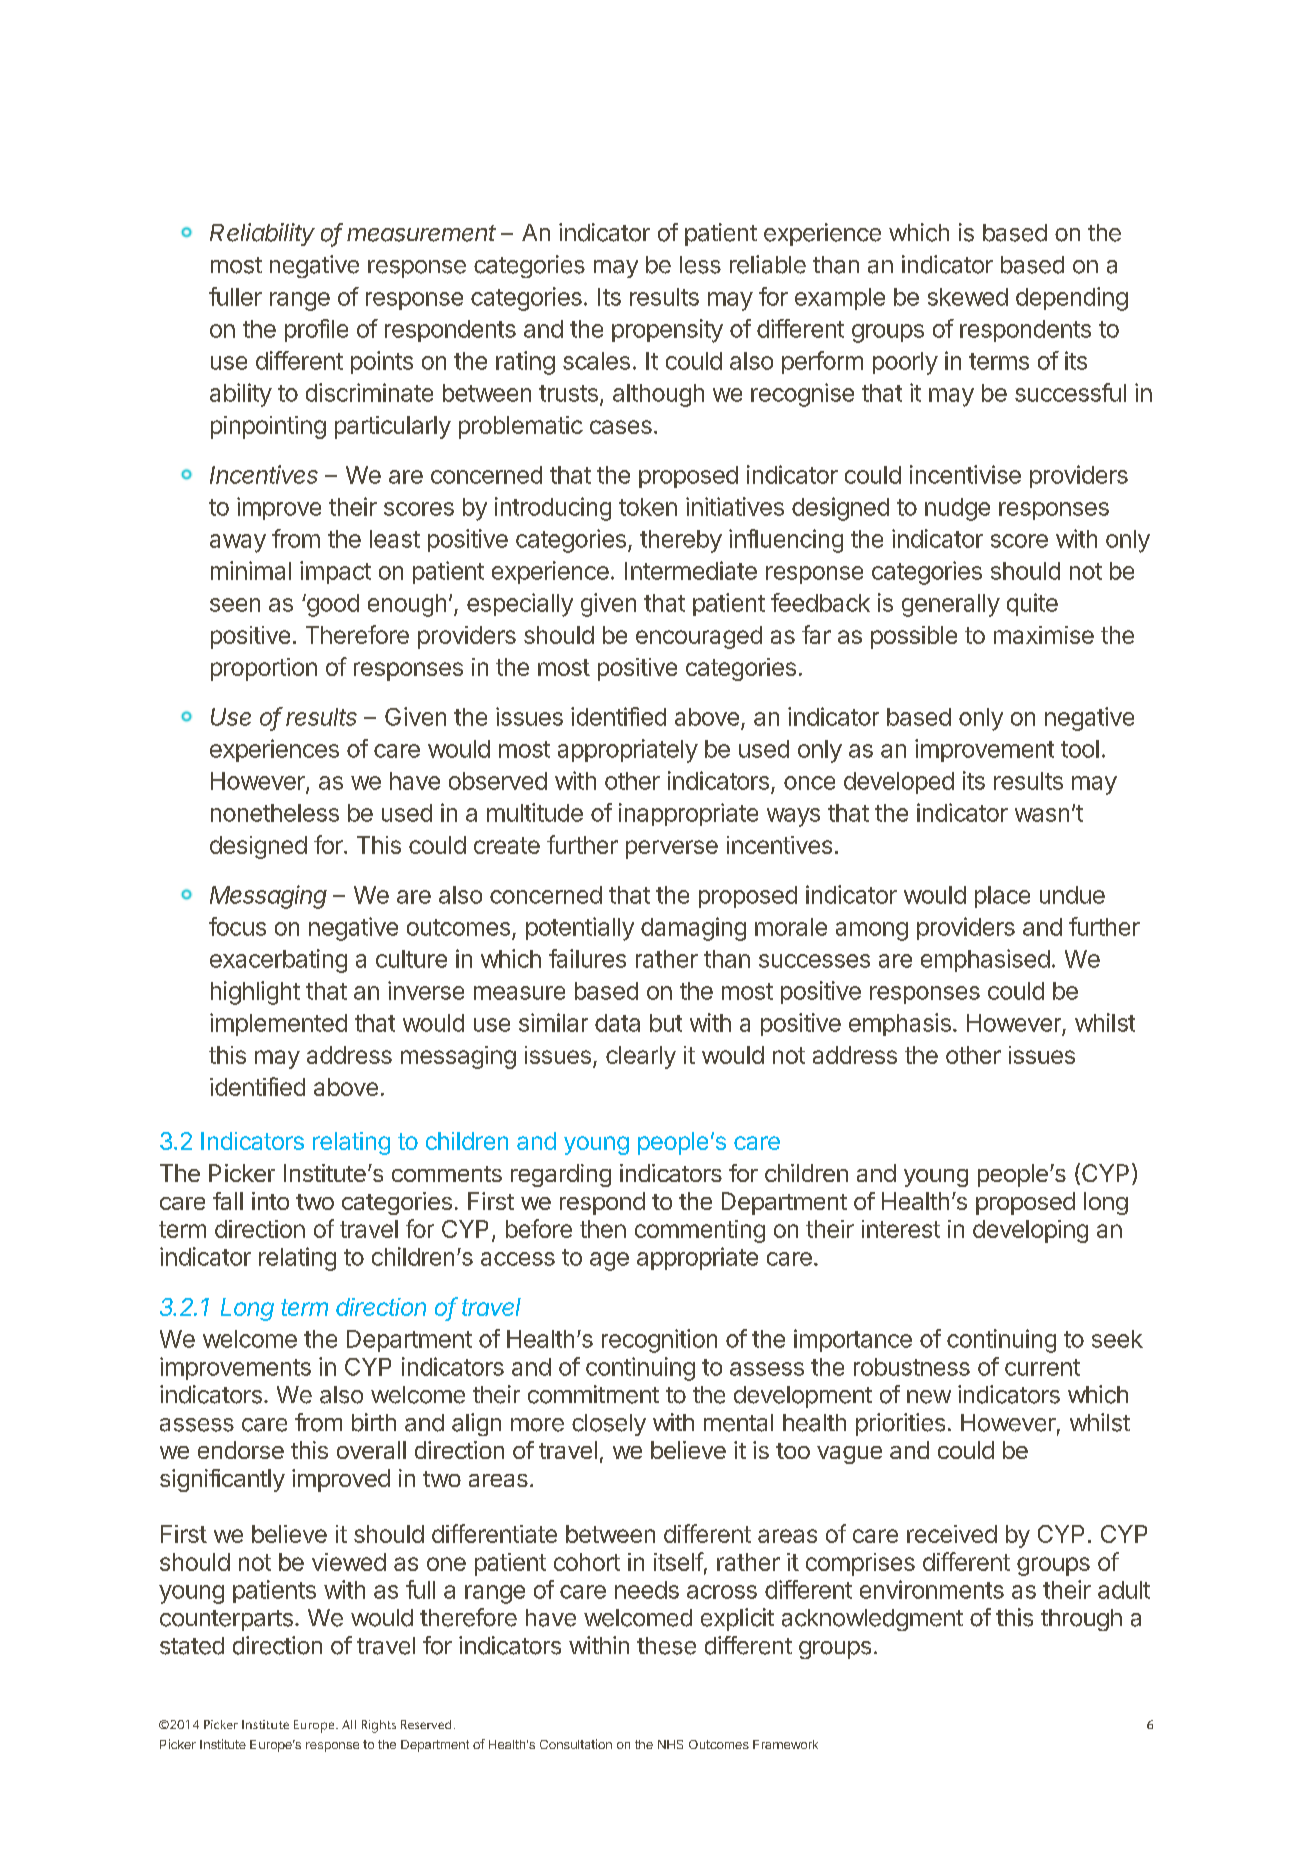 The height and width of the document is (1856, 1312). Describe the element at coordinates (316, 330) in the document. I see `profile` at that location.
